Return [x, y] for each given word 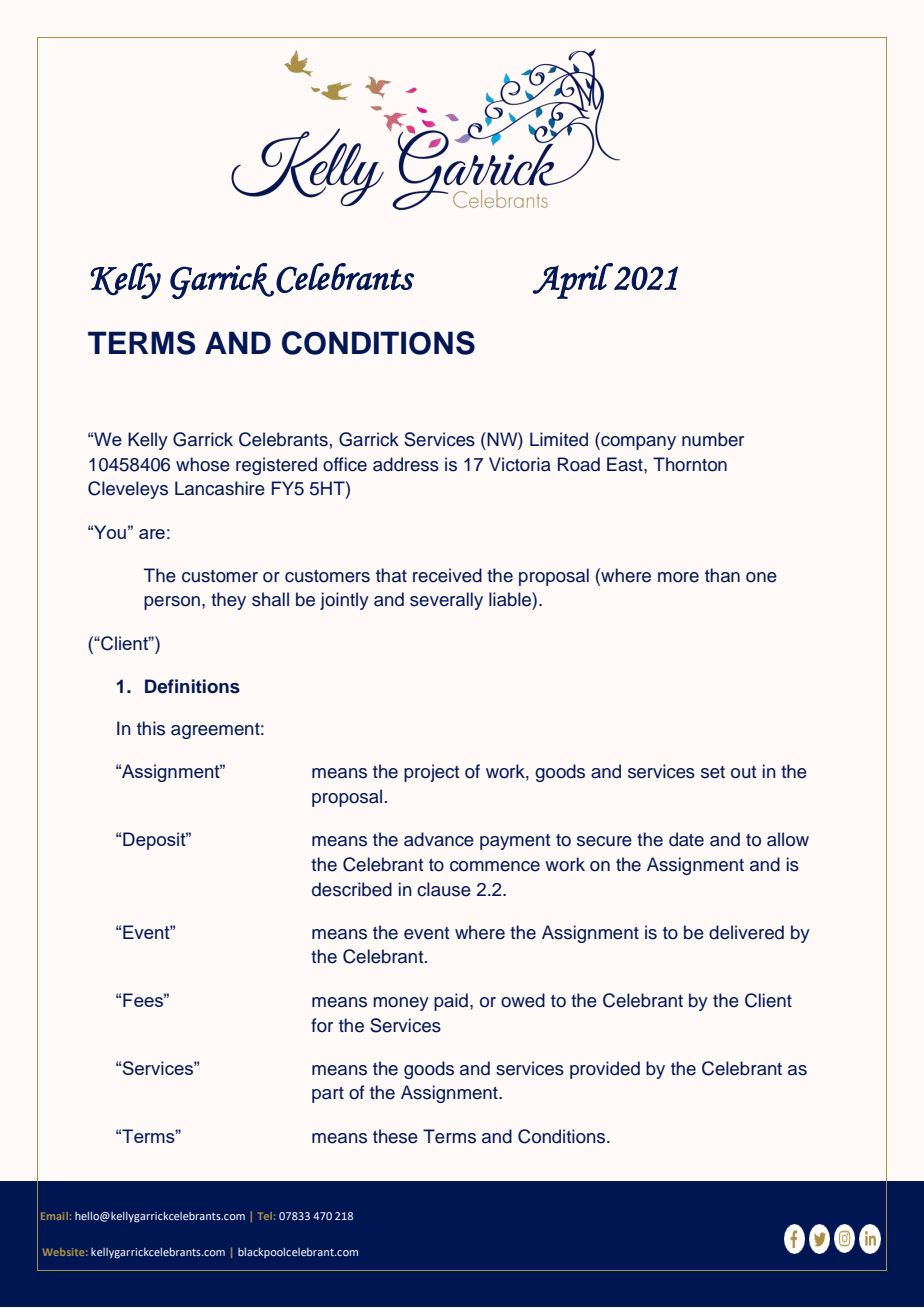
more [678, 577]
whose [203, 464]
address [406, 464]
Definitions [192, 686]
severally [446, 601]
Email [54, 1216]
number [713, 439]
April [573, 281]
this [151, 728]
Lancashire [220, 488]
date [686, 839]
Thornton [690, 464]
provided [605, 1070]
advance [439, 839]
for [322, 1025]
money [401, 1004]
